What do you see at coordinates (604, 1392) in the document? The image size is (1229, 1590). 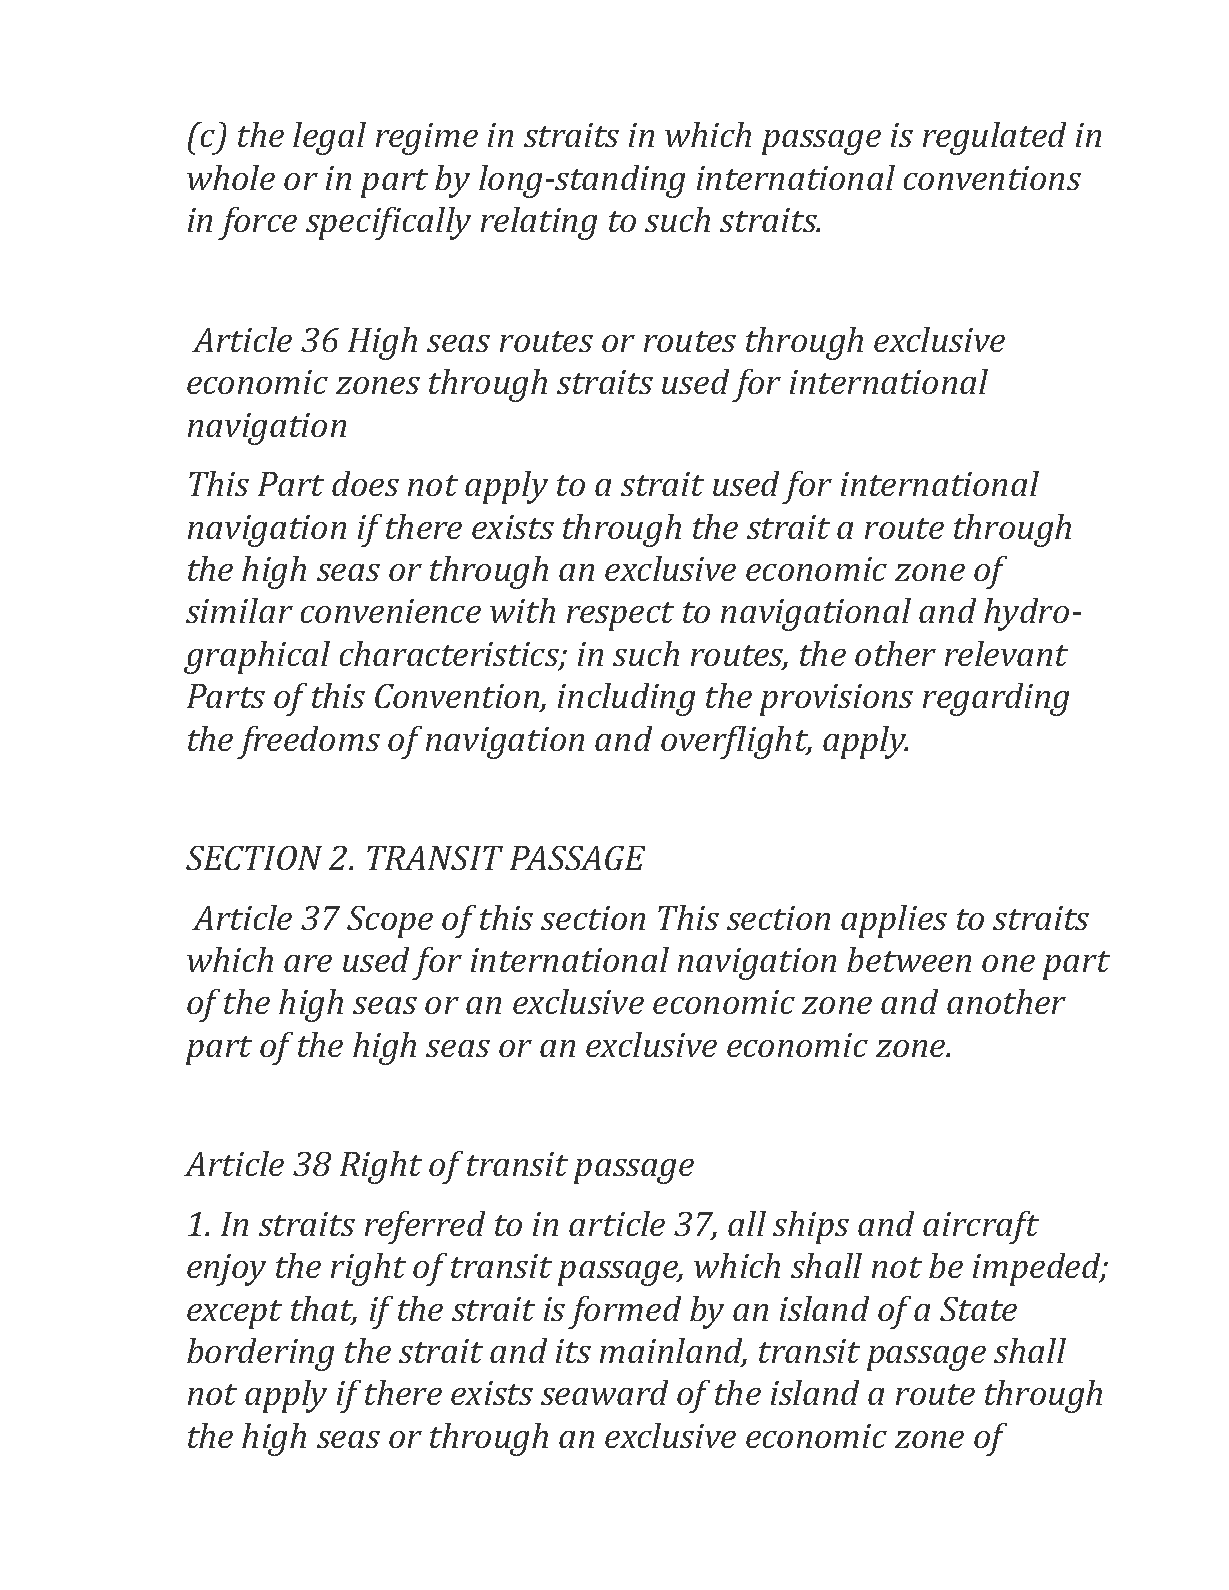 I see `seaward` at bounding box center [604, 1392].
